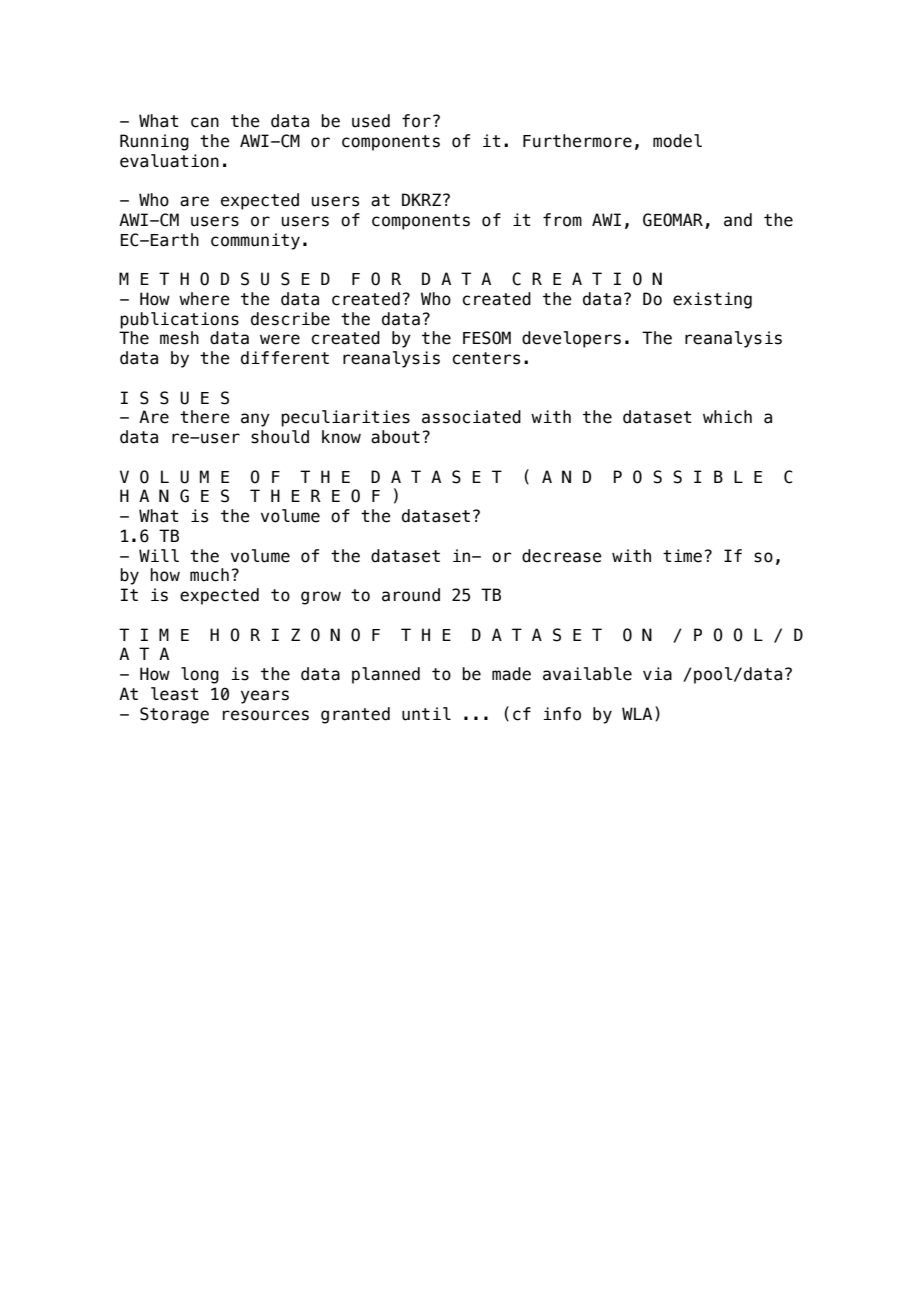  What do you see at coordinates (682, 556) in the document?
I see `time` at bounding box center [682, 556].
